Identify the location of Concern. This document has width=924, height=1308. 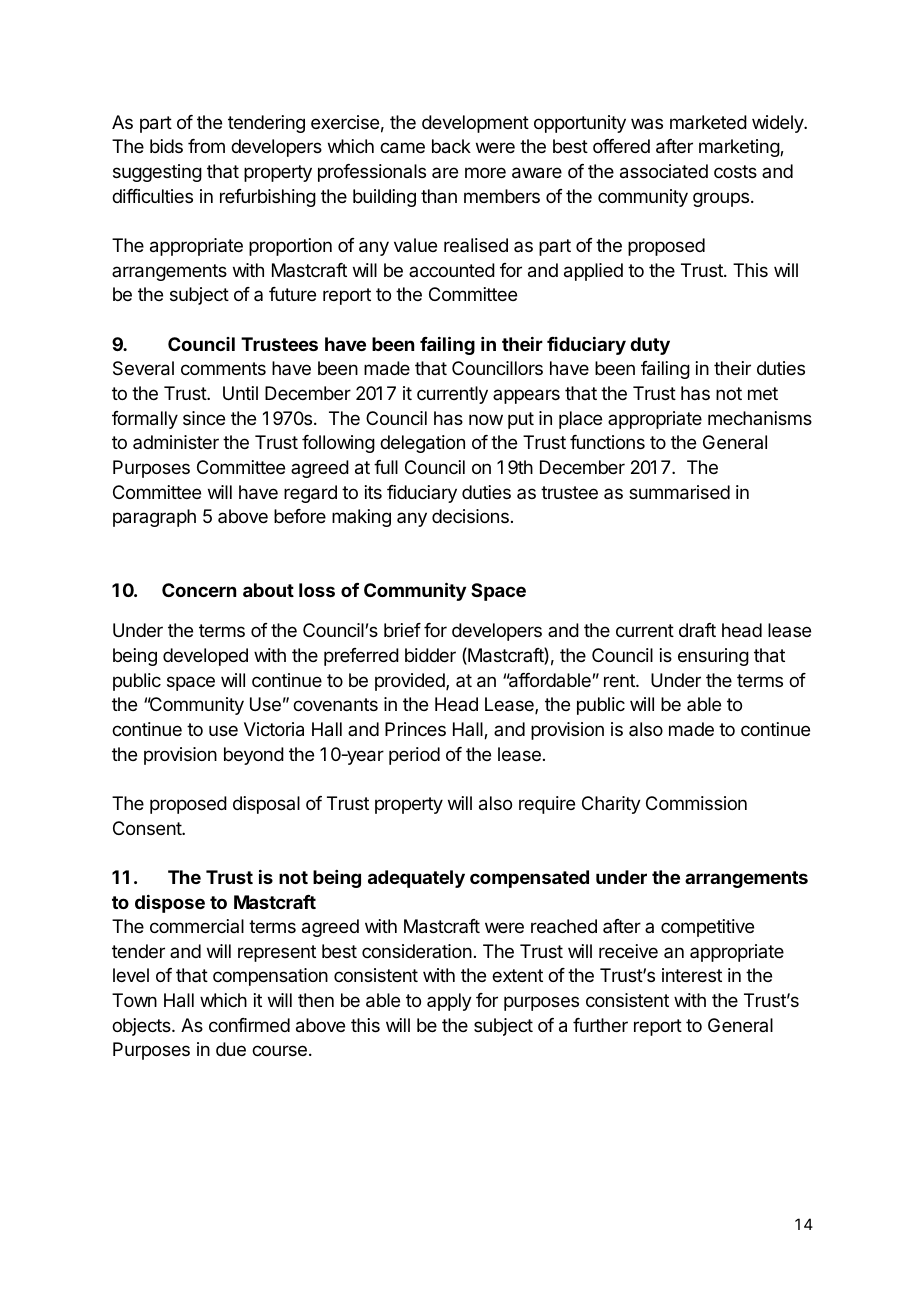
(199, 590).
